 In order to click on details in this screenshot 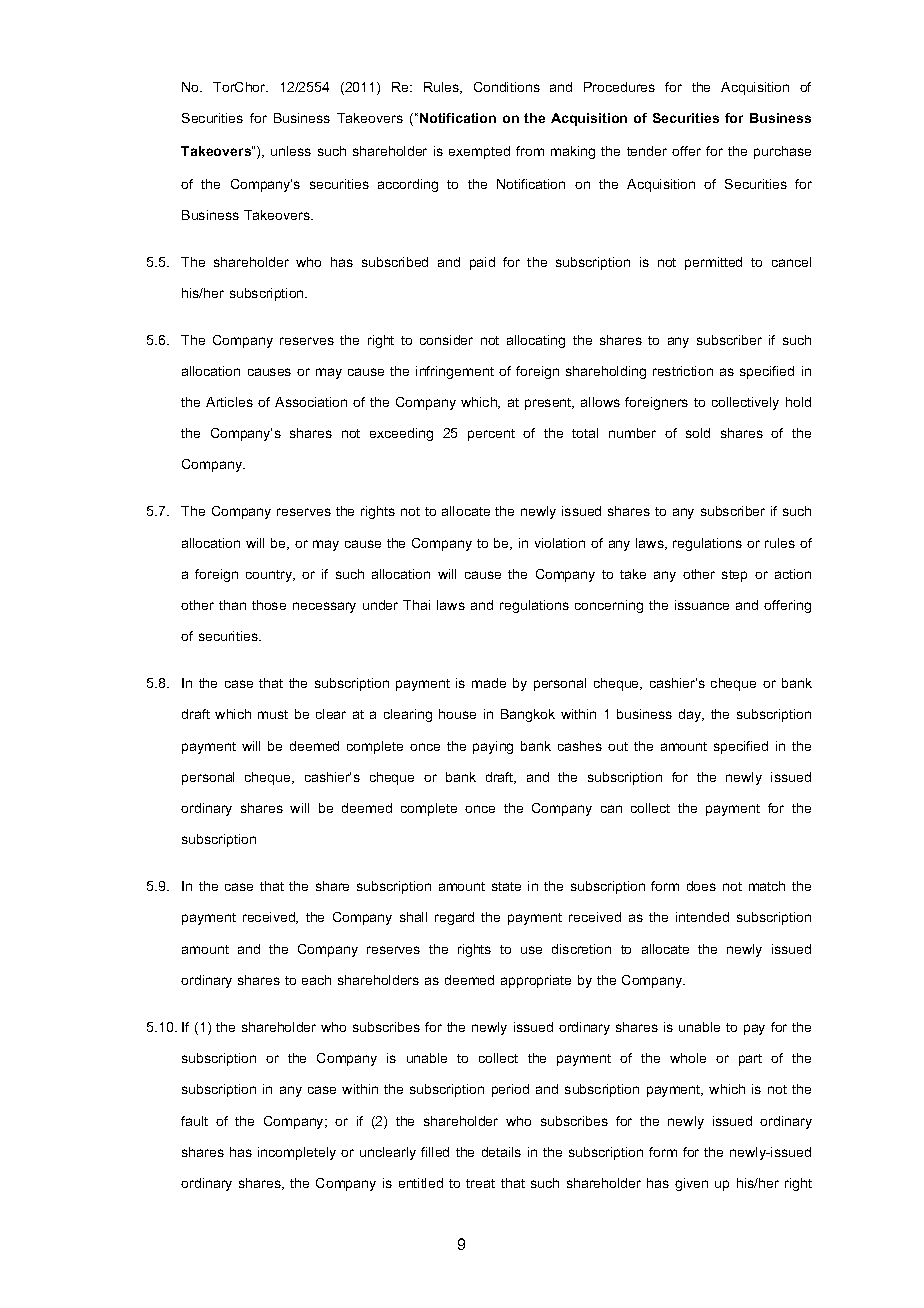, I will do `click(501, 1152)`.
